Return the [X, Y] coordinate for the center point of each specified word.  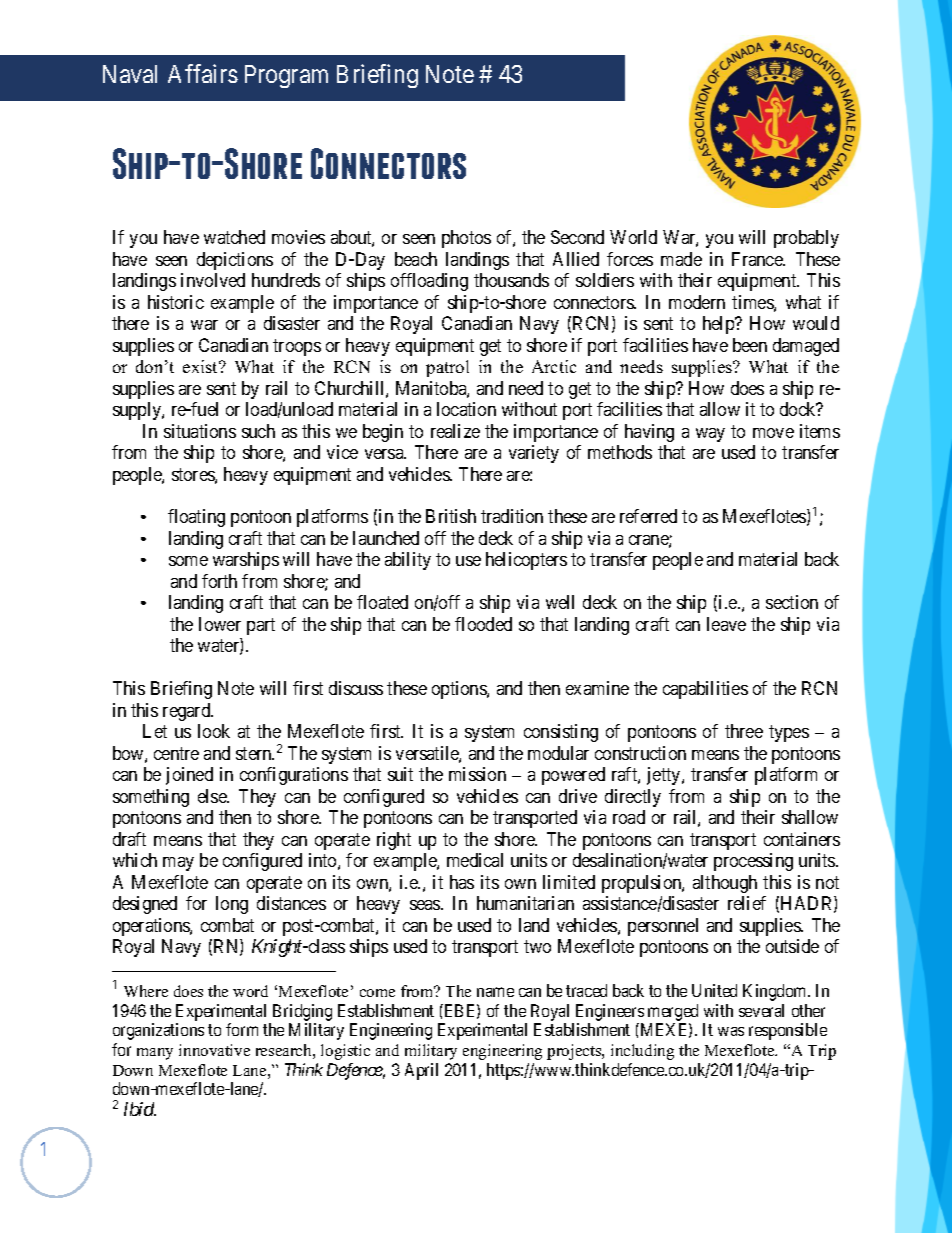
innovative [214, 1050]
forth [219, 581]
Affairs [203, 73]
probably [806, 239]
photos [466, 239]
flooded [483, 624]
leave [726, 624]
